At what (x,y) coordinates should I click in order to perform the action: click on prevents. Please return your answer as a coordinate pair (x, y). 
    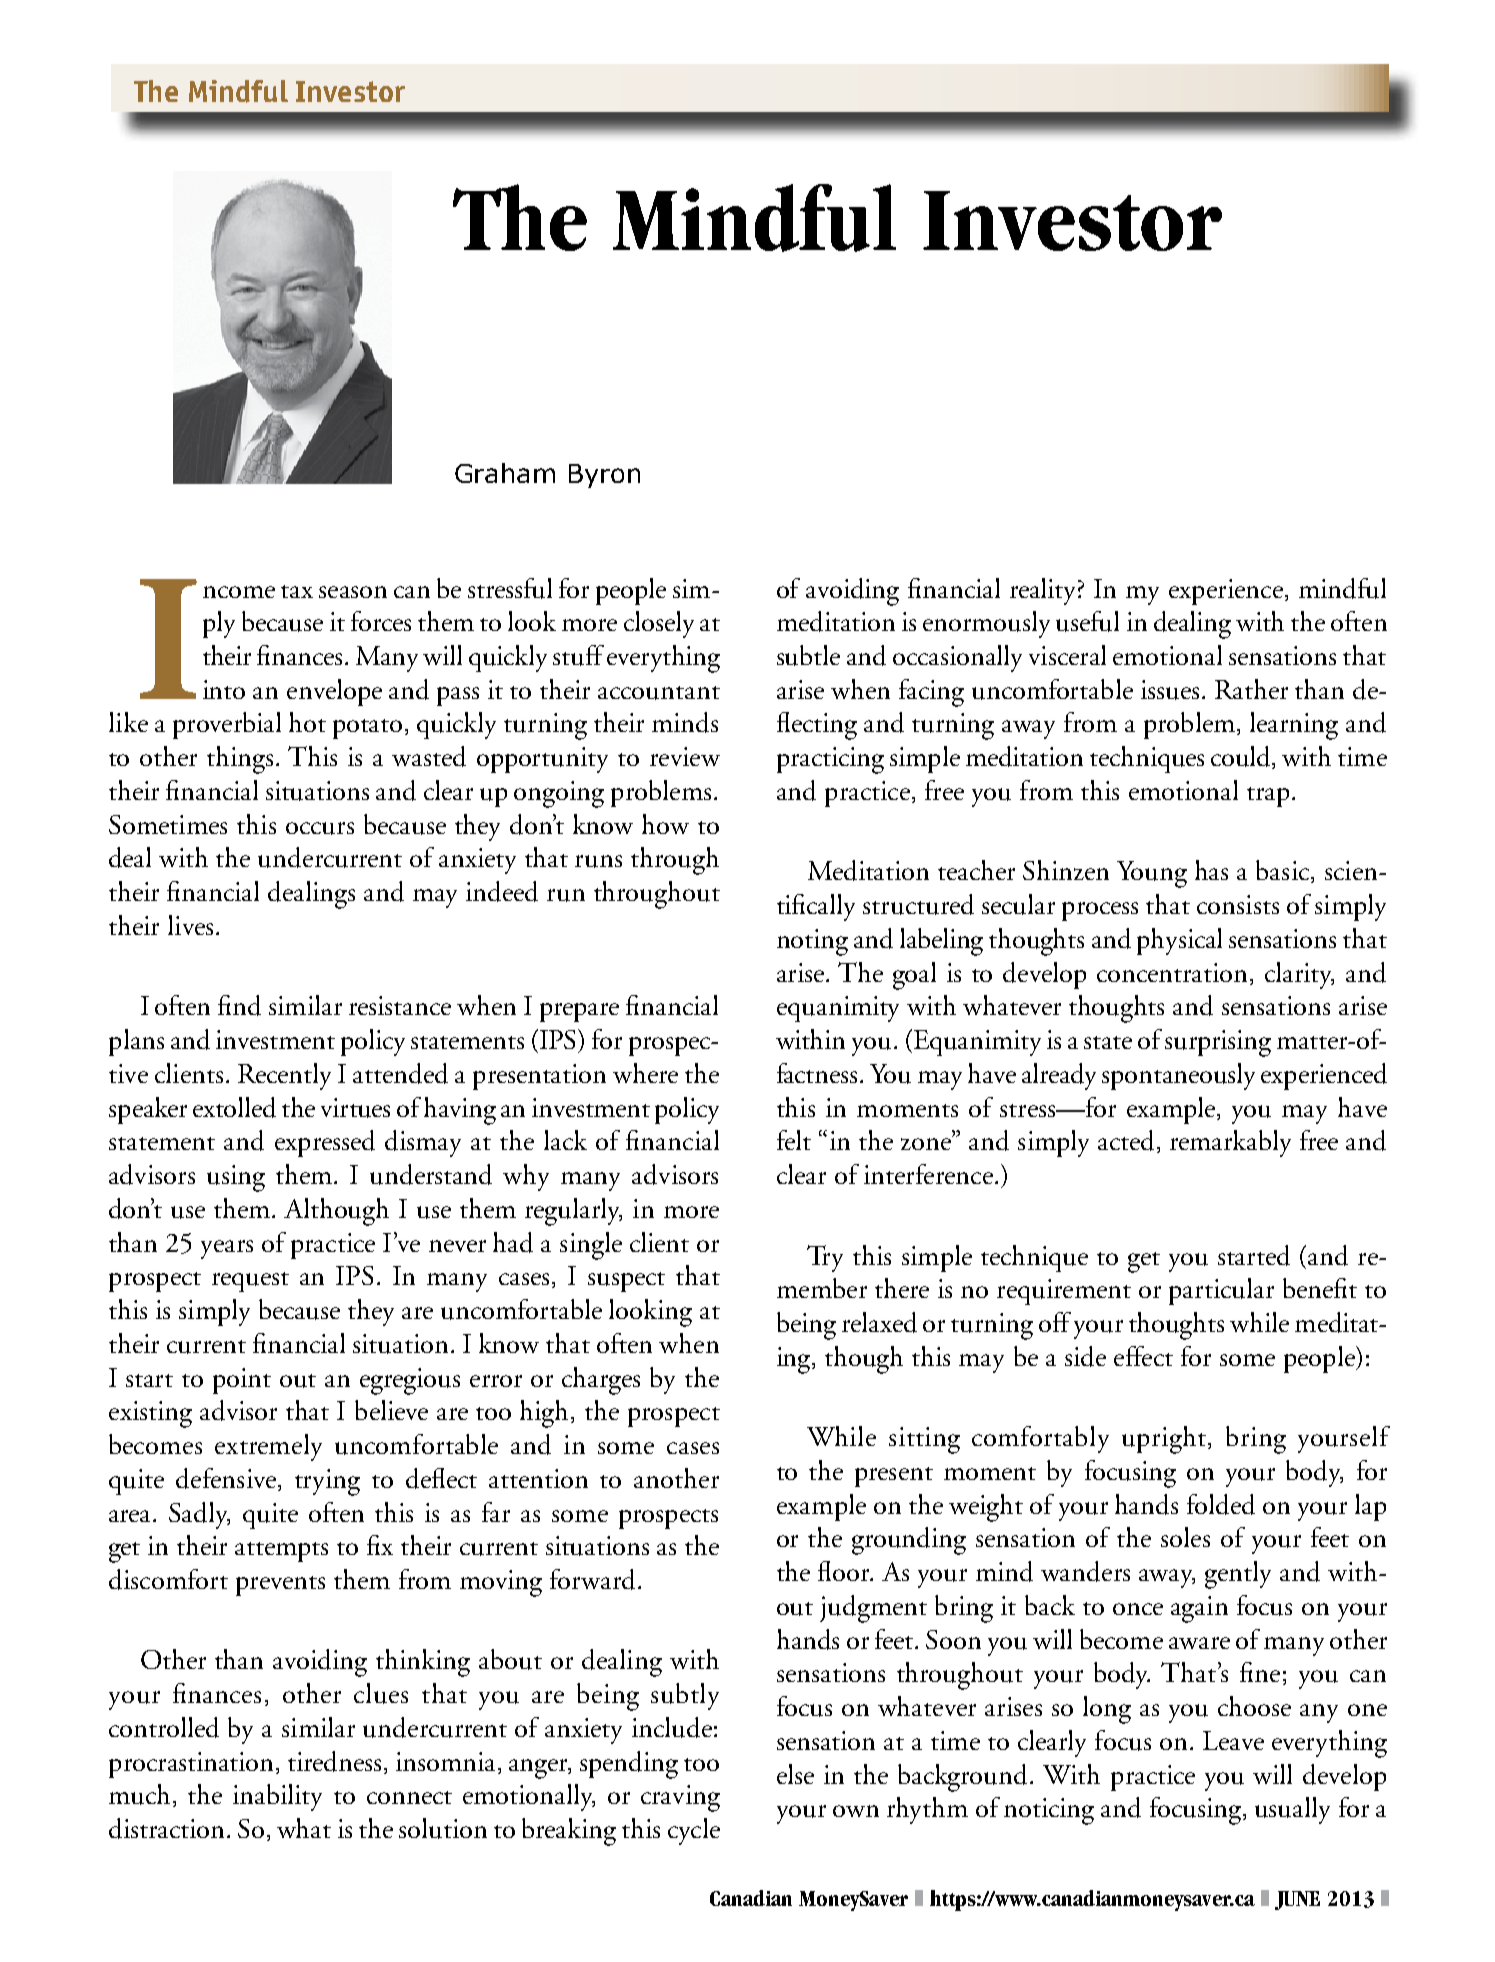
    Looking at the image, I should click on (280, 1586).
